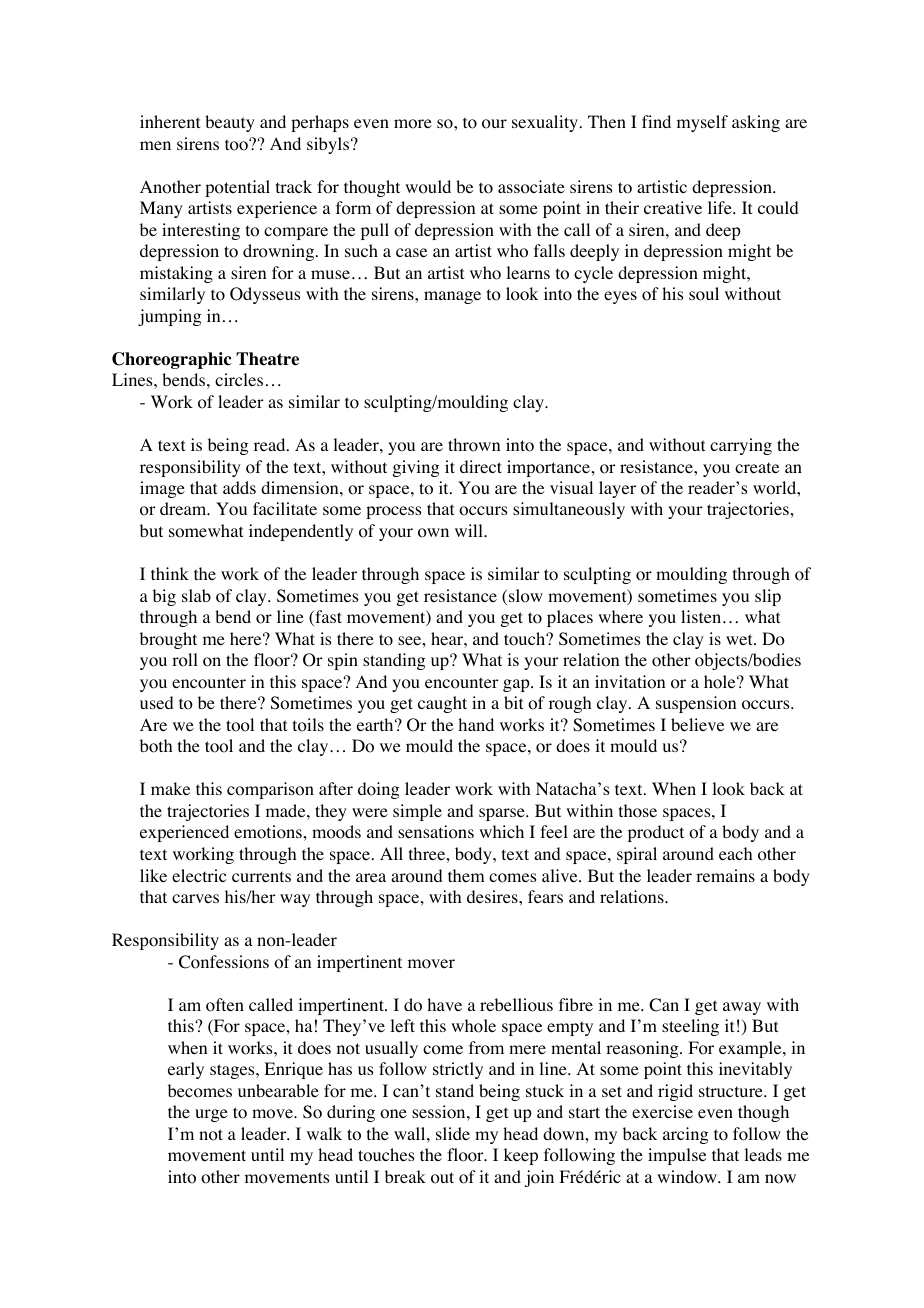 This document has width=924, height=1308. What do you see at coordinates (702, 123) in the document?
I see `myself` at bounding box center [702, 123].
